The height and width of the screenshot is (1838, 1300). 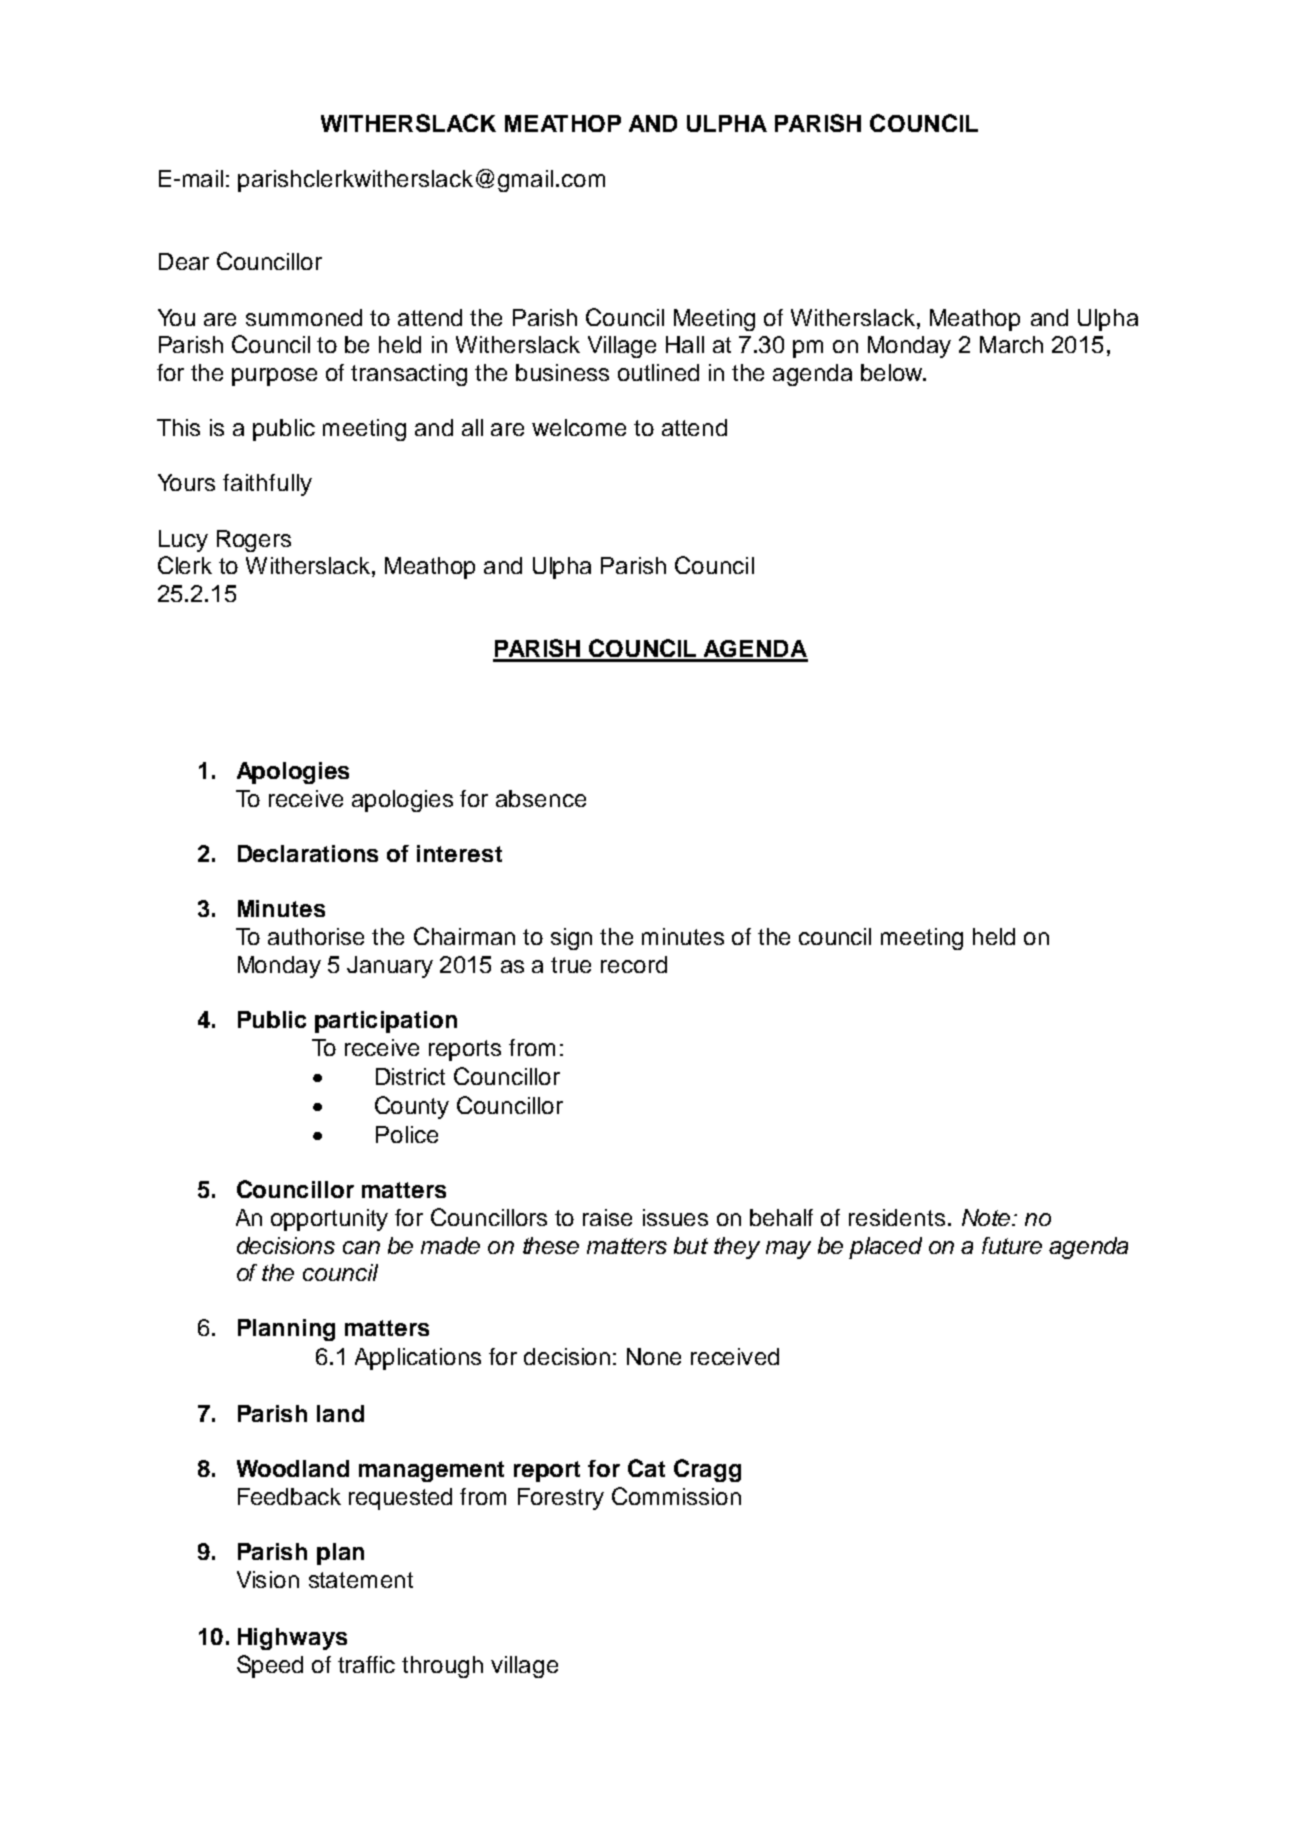 What do you see at coordinates (561, 1499) in the screenshot?
I see `Forestry` at bounding box center [561, 1499].
